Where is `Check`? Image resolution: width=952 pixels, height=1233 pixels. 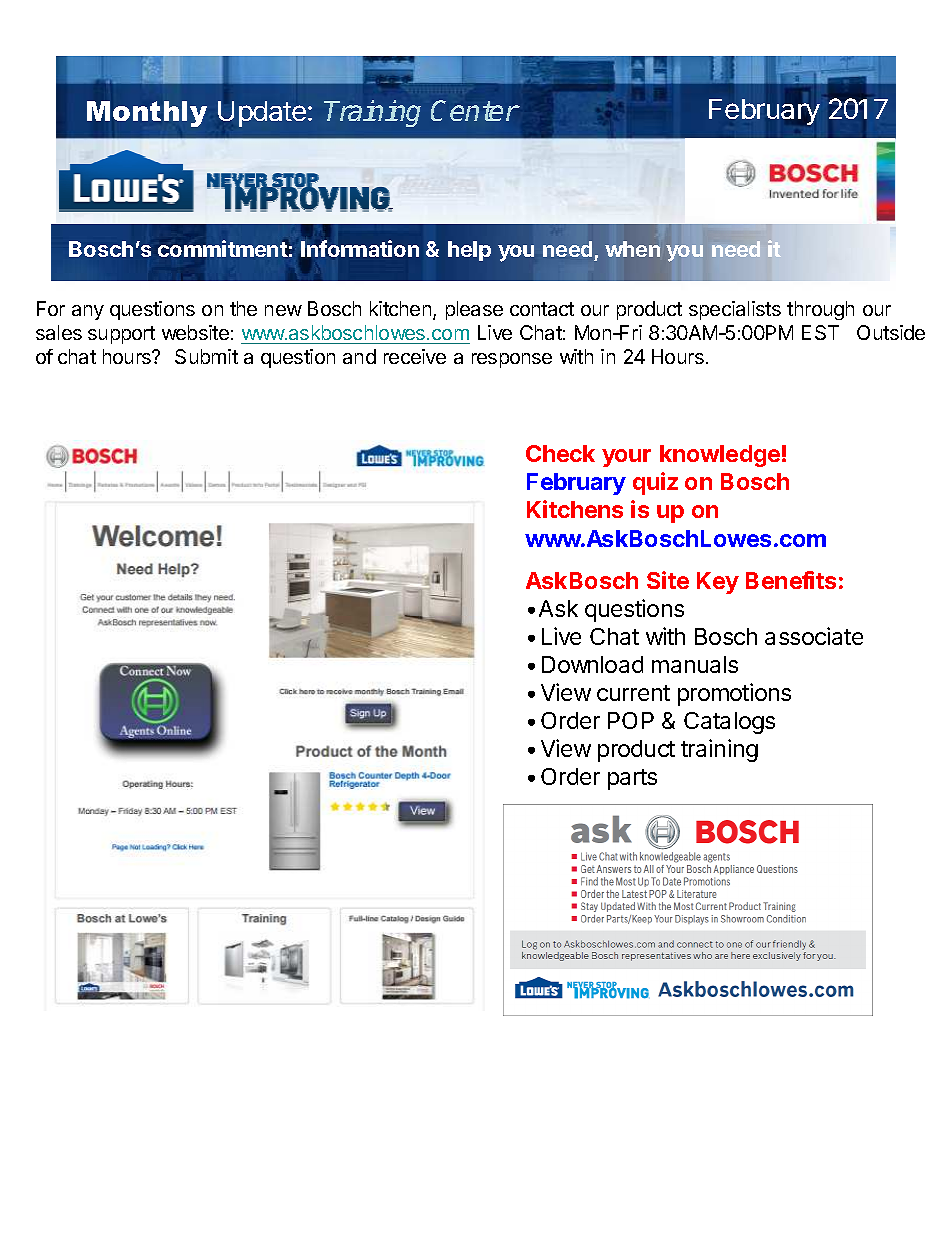 Check is located at coordinates (560, 453).
